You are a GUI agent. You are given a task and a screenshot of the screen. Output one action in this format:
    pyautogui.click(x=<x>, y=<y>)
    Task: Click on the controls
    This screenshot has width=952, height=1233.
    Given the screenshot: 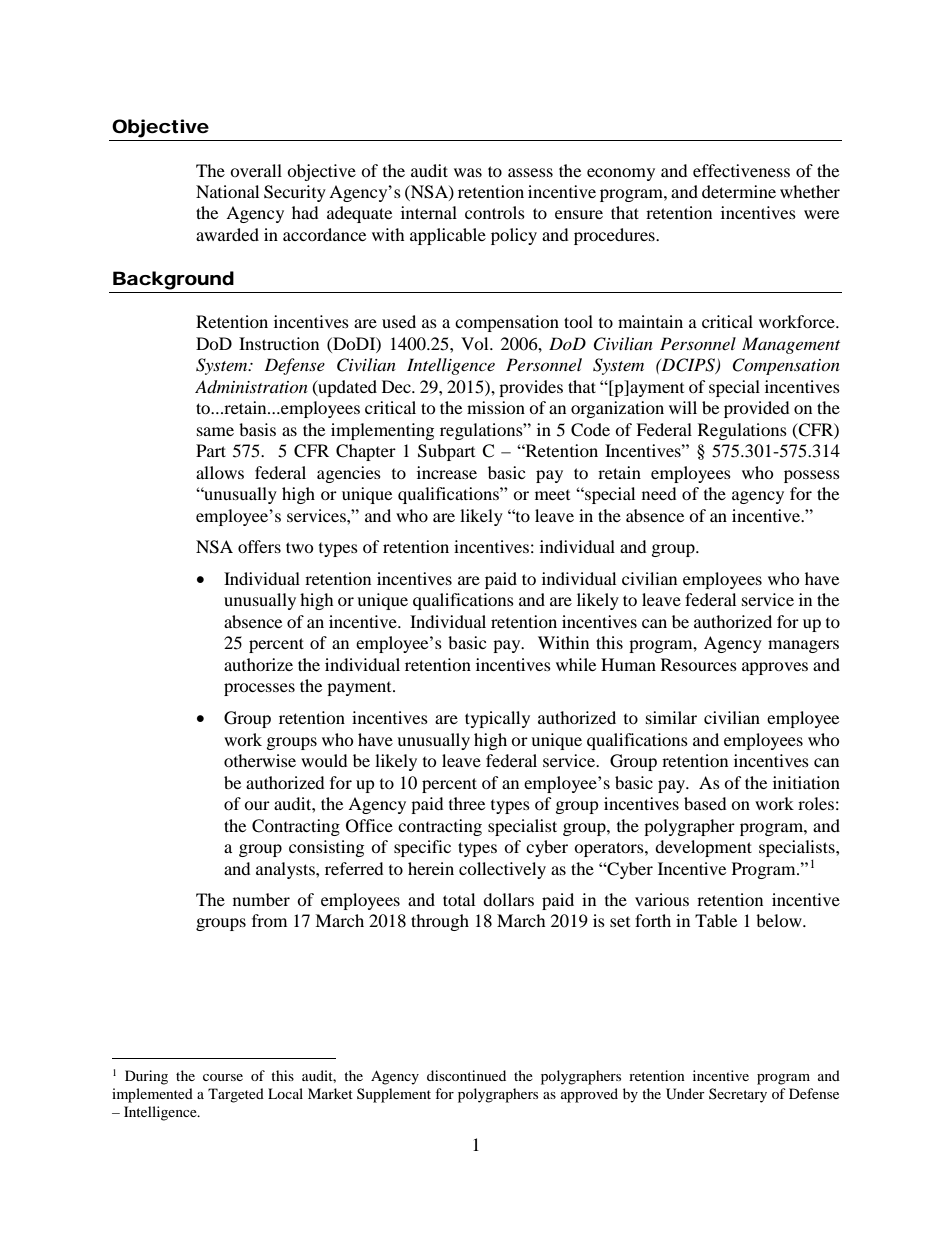 What is the action you would take?
    pyautogui.click(x=495, y=212)
